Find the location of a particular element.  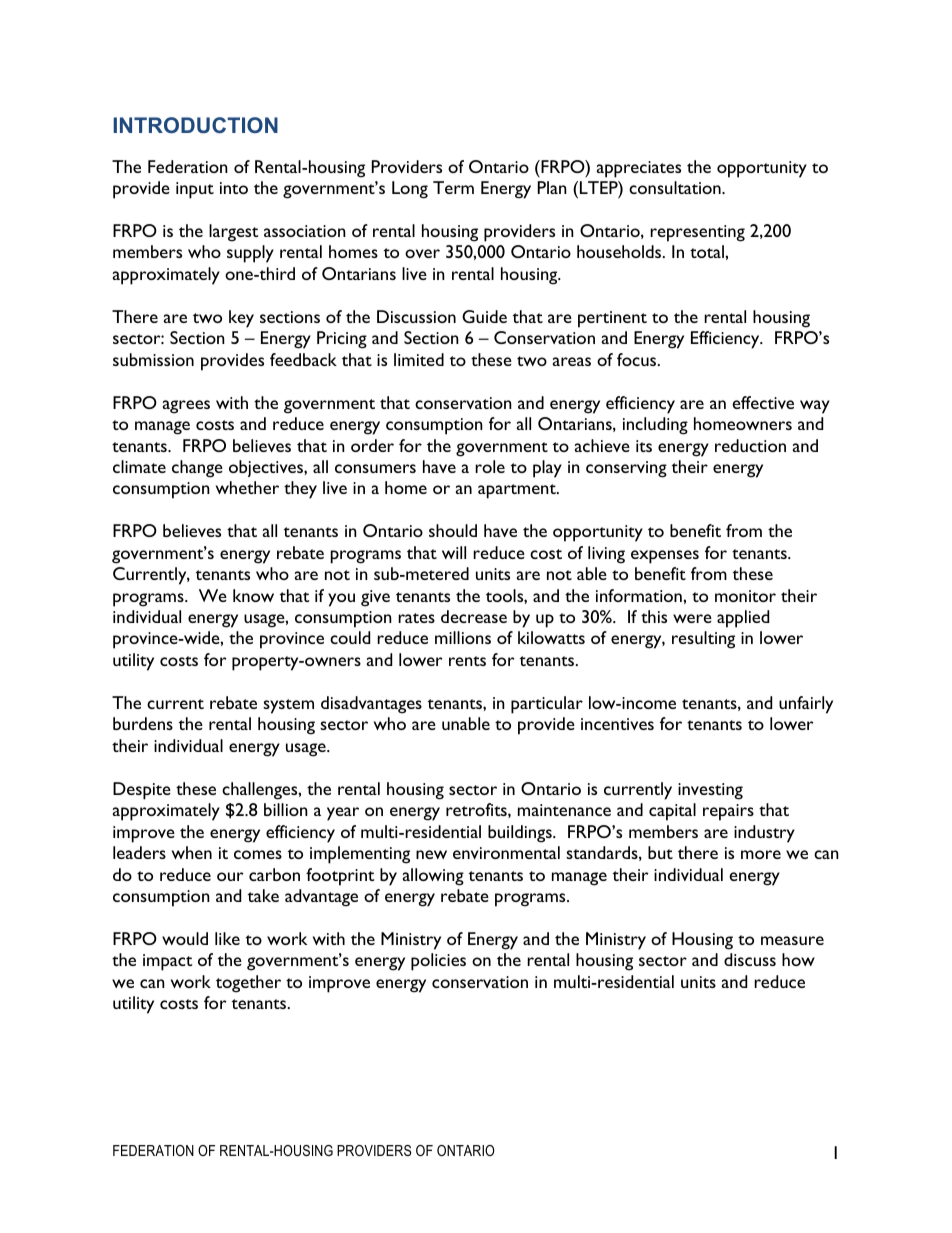

monitor is located at coordinates (745, 596).
